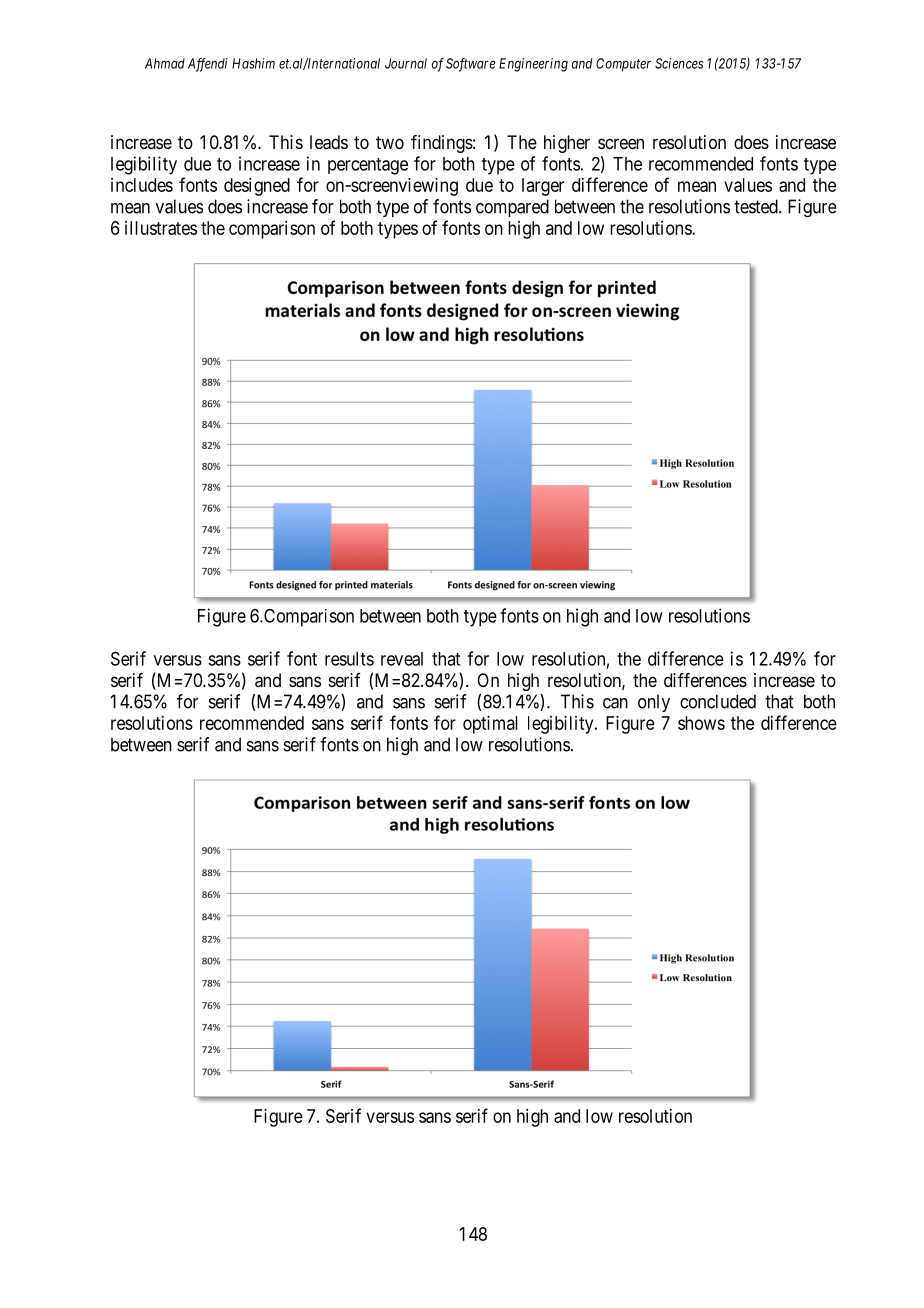 The image size is (924, 1308). I want to click on Sciences, so click(679, 63).
